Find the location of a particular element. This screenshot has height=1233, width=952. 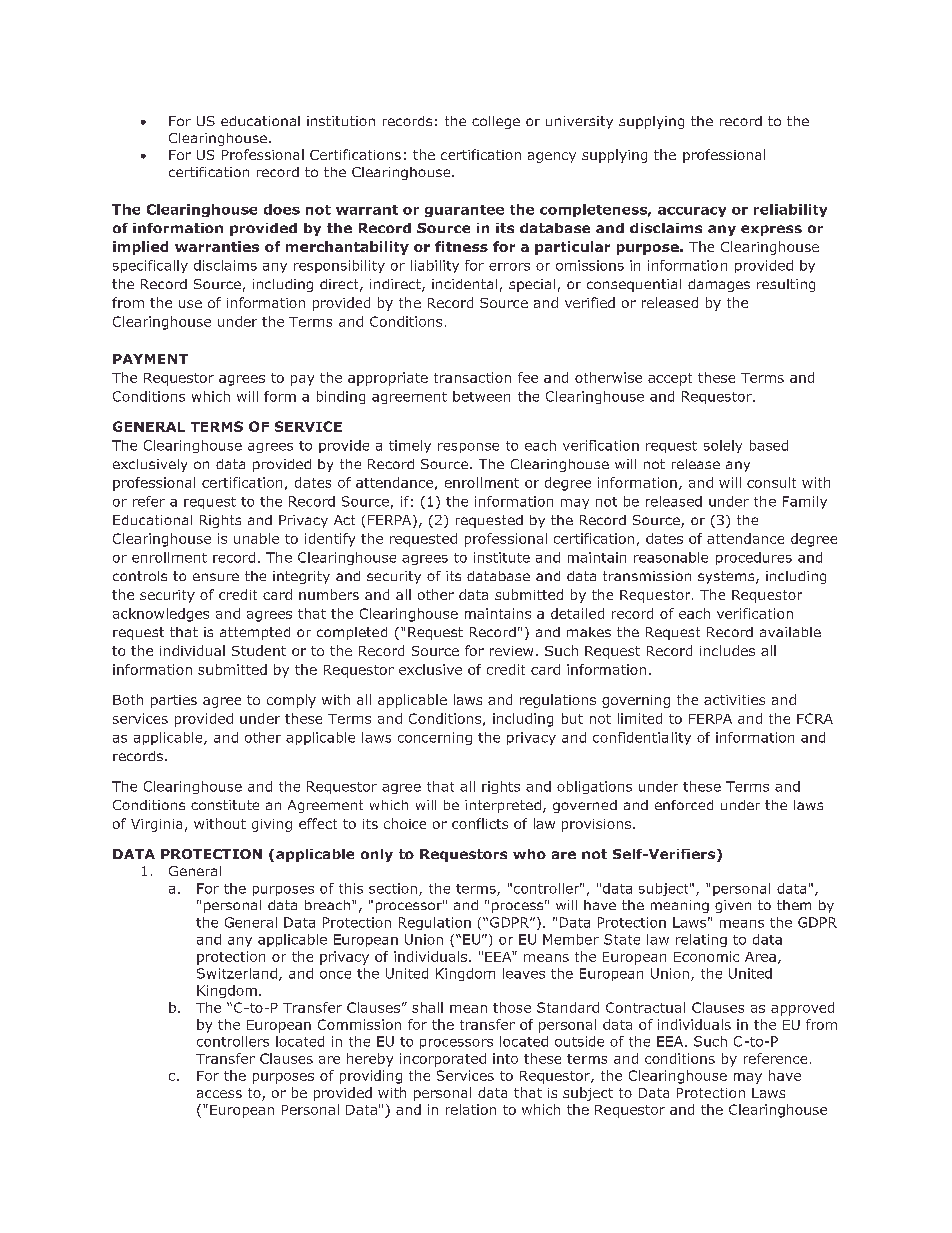

unable is located at coordinates (256, 538).
